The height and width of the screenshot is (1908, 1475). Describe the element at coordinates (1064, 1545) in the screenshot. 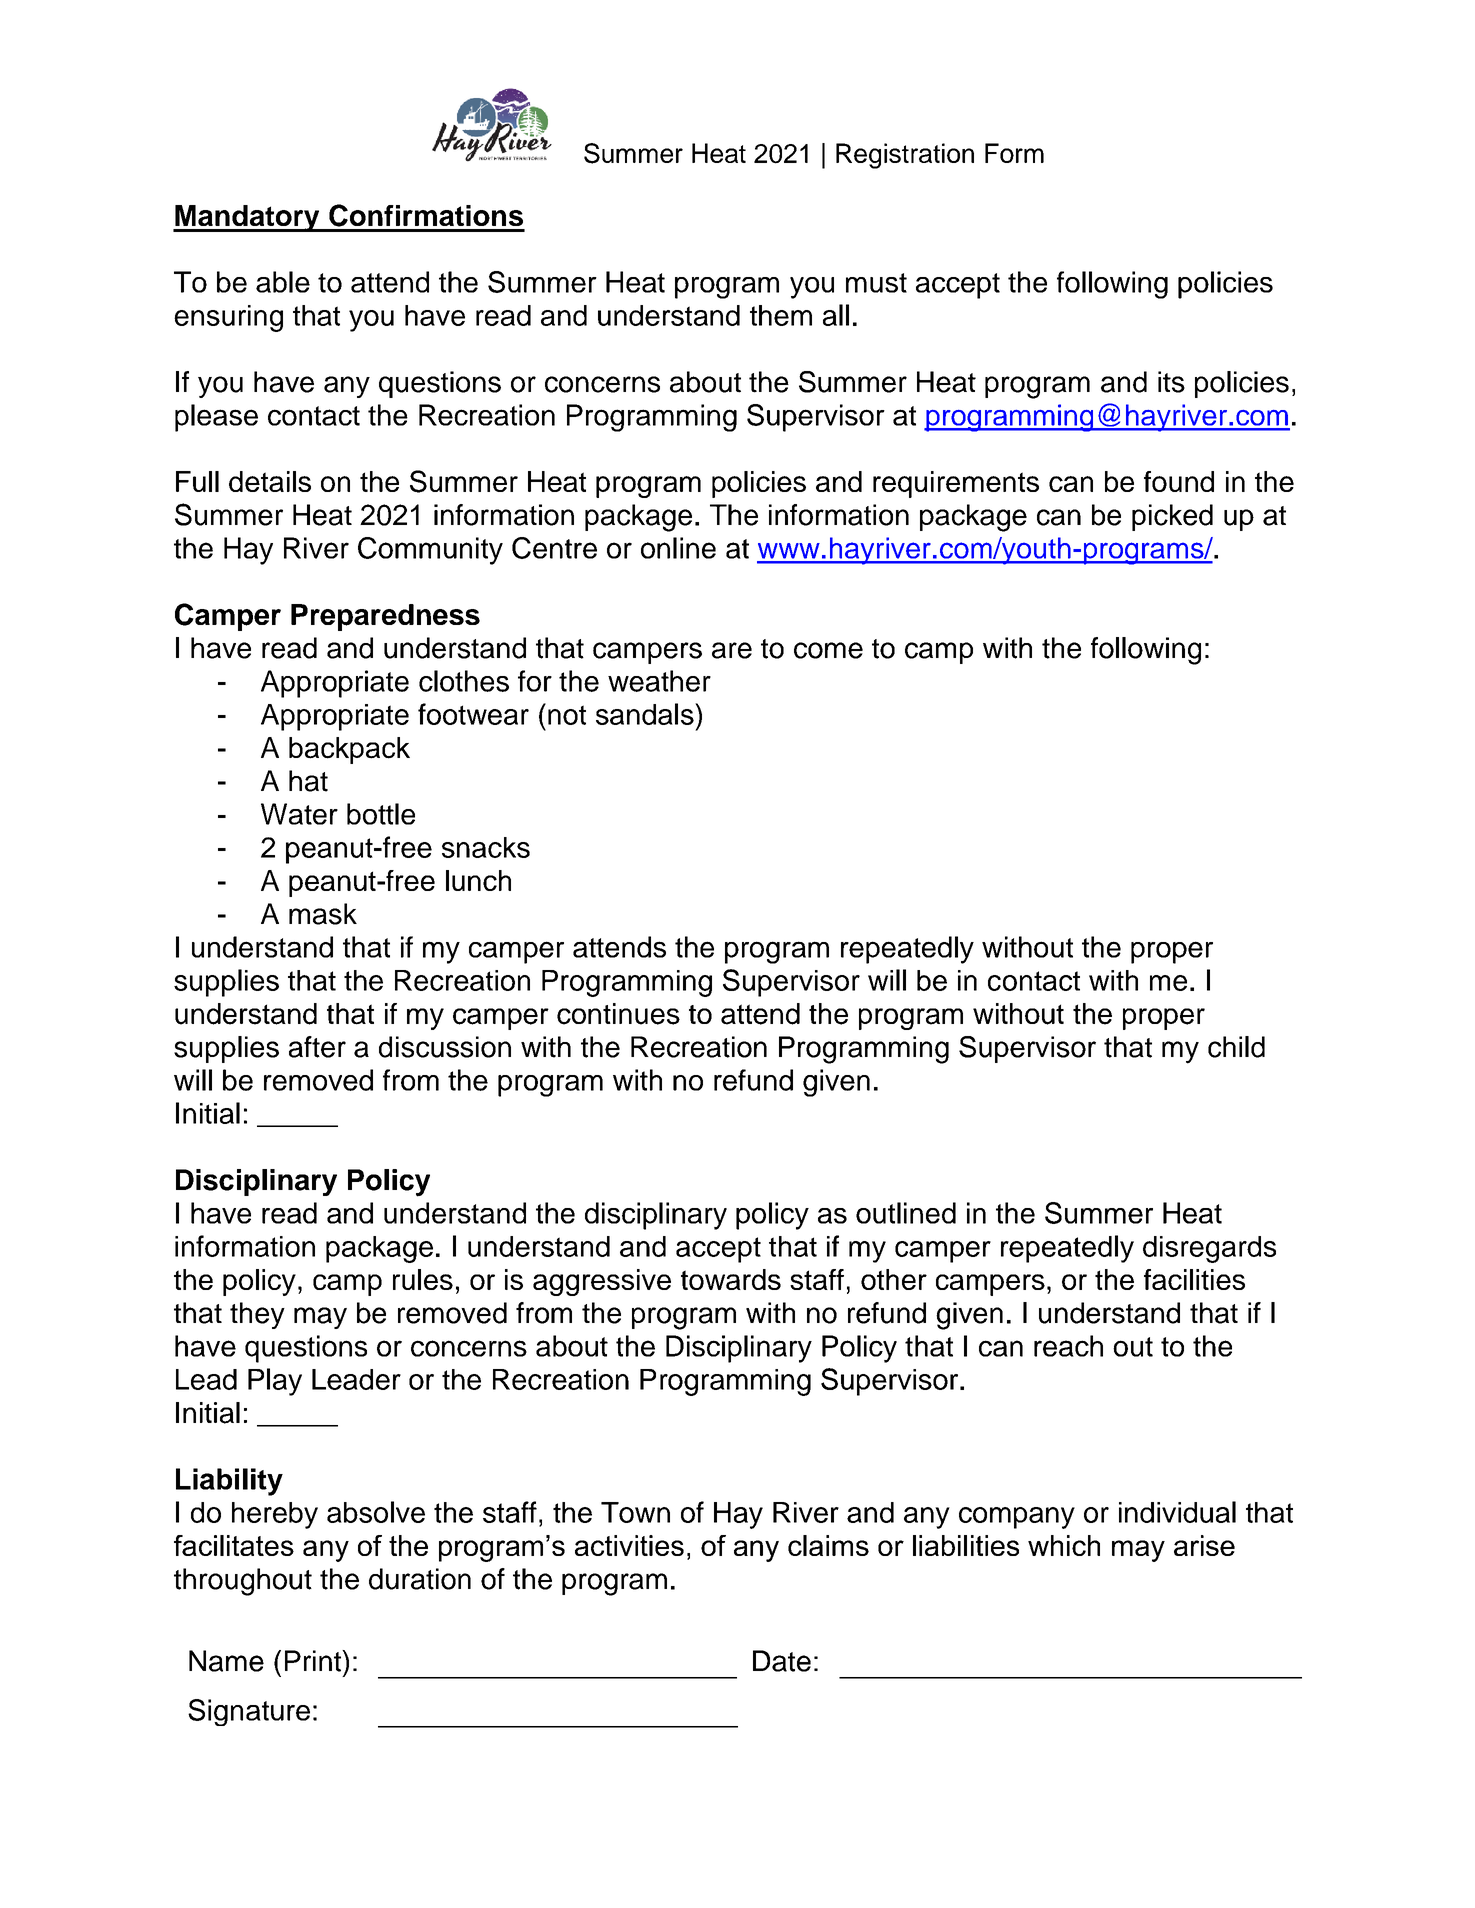

I see `which` at that location.
